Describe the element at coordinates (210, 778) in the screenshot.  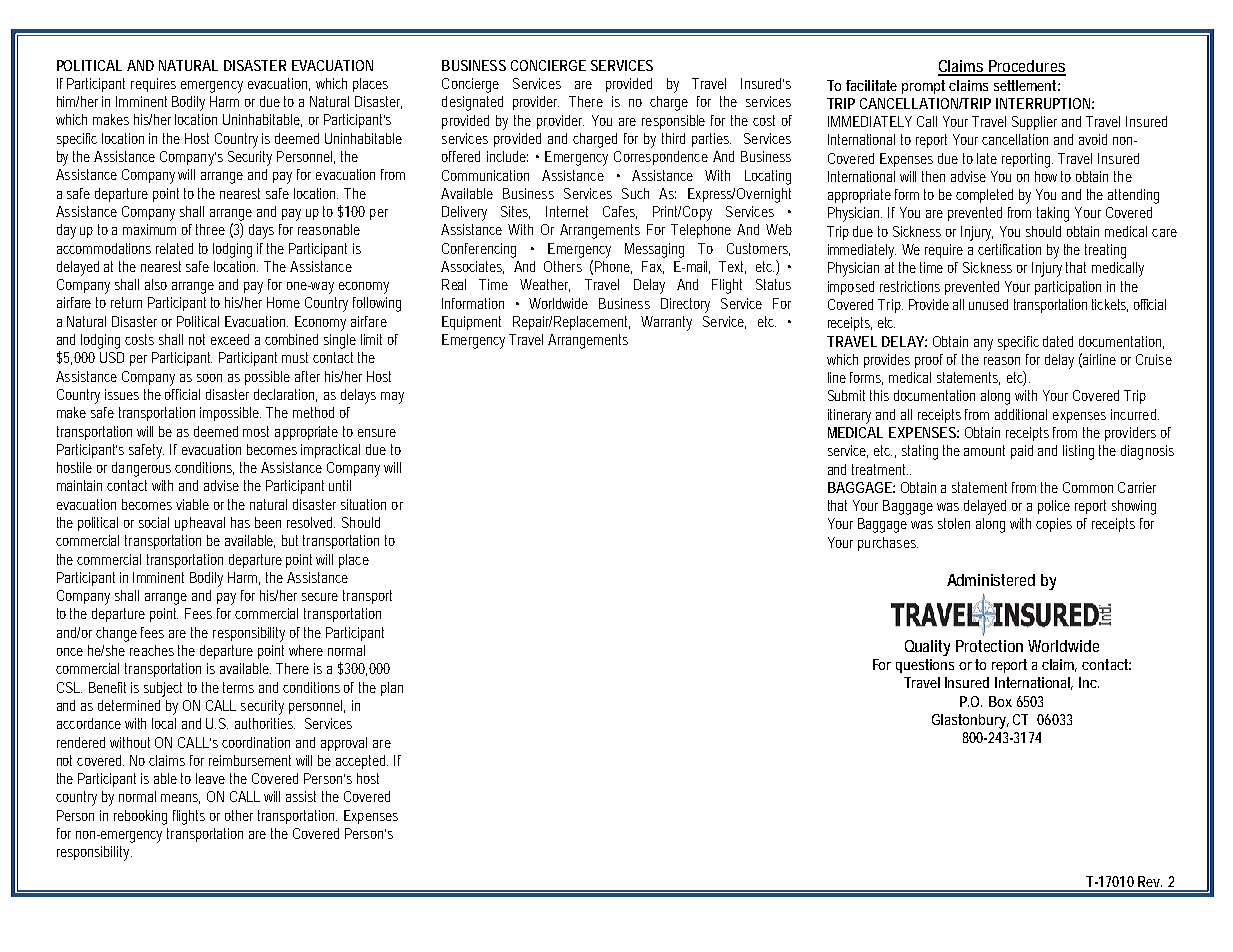
I see `leave` at that location.
